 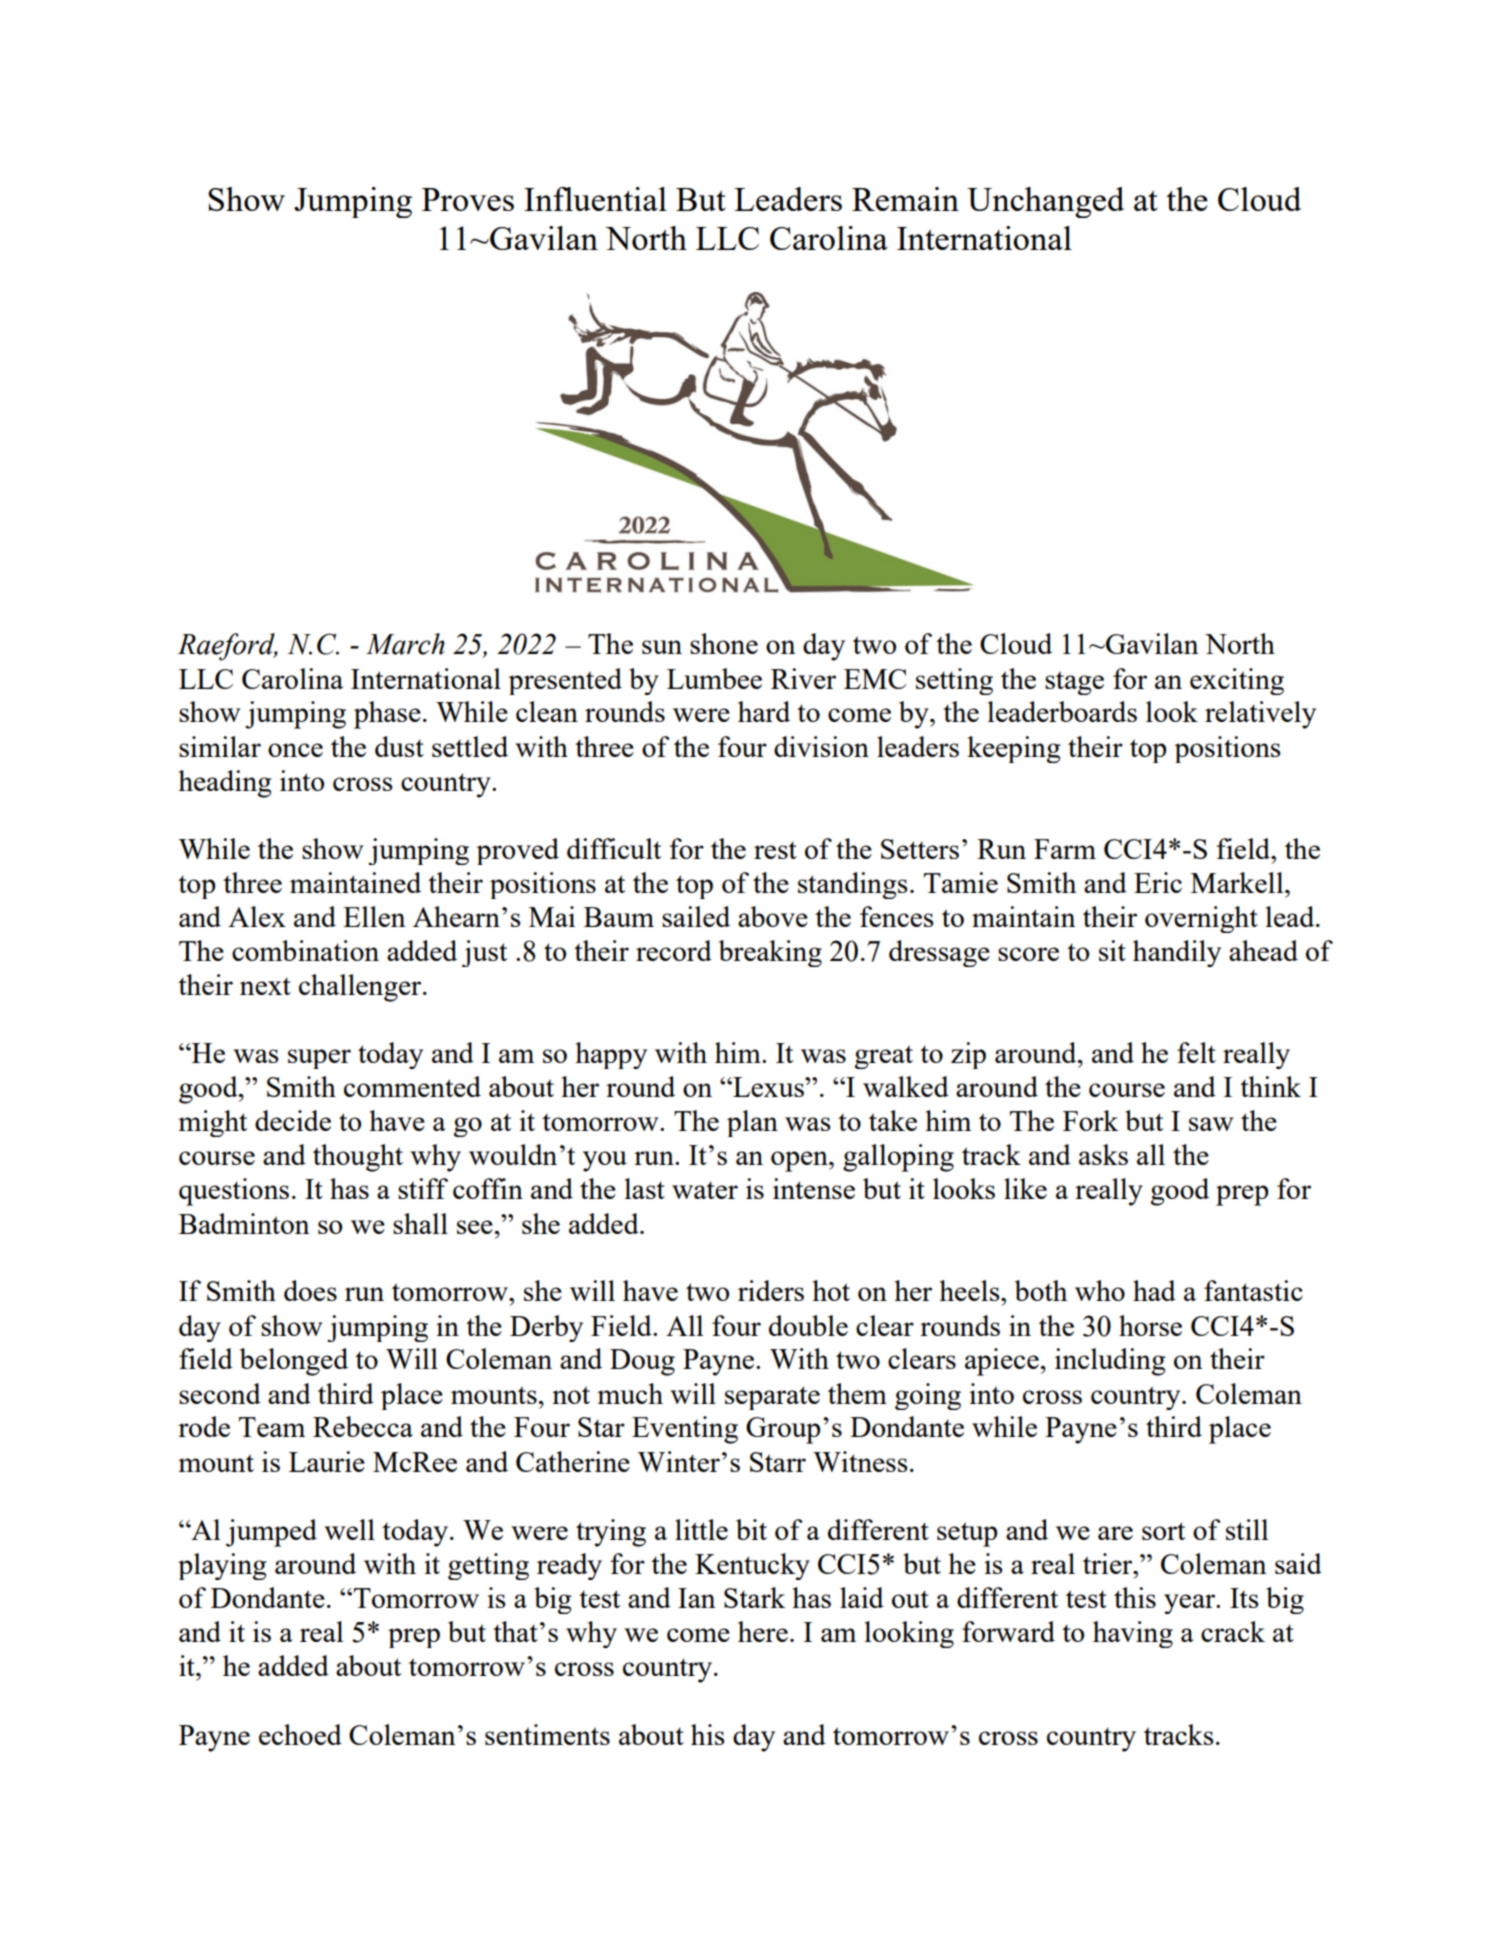 I want to click on handily, so click(x=1177, y=953).
